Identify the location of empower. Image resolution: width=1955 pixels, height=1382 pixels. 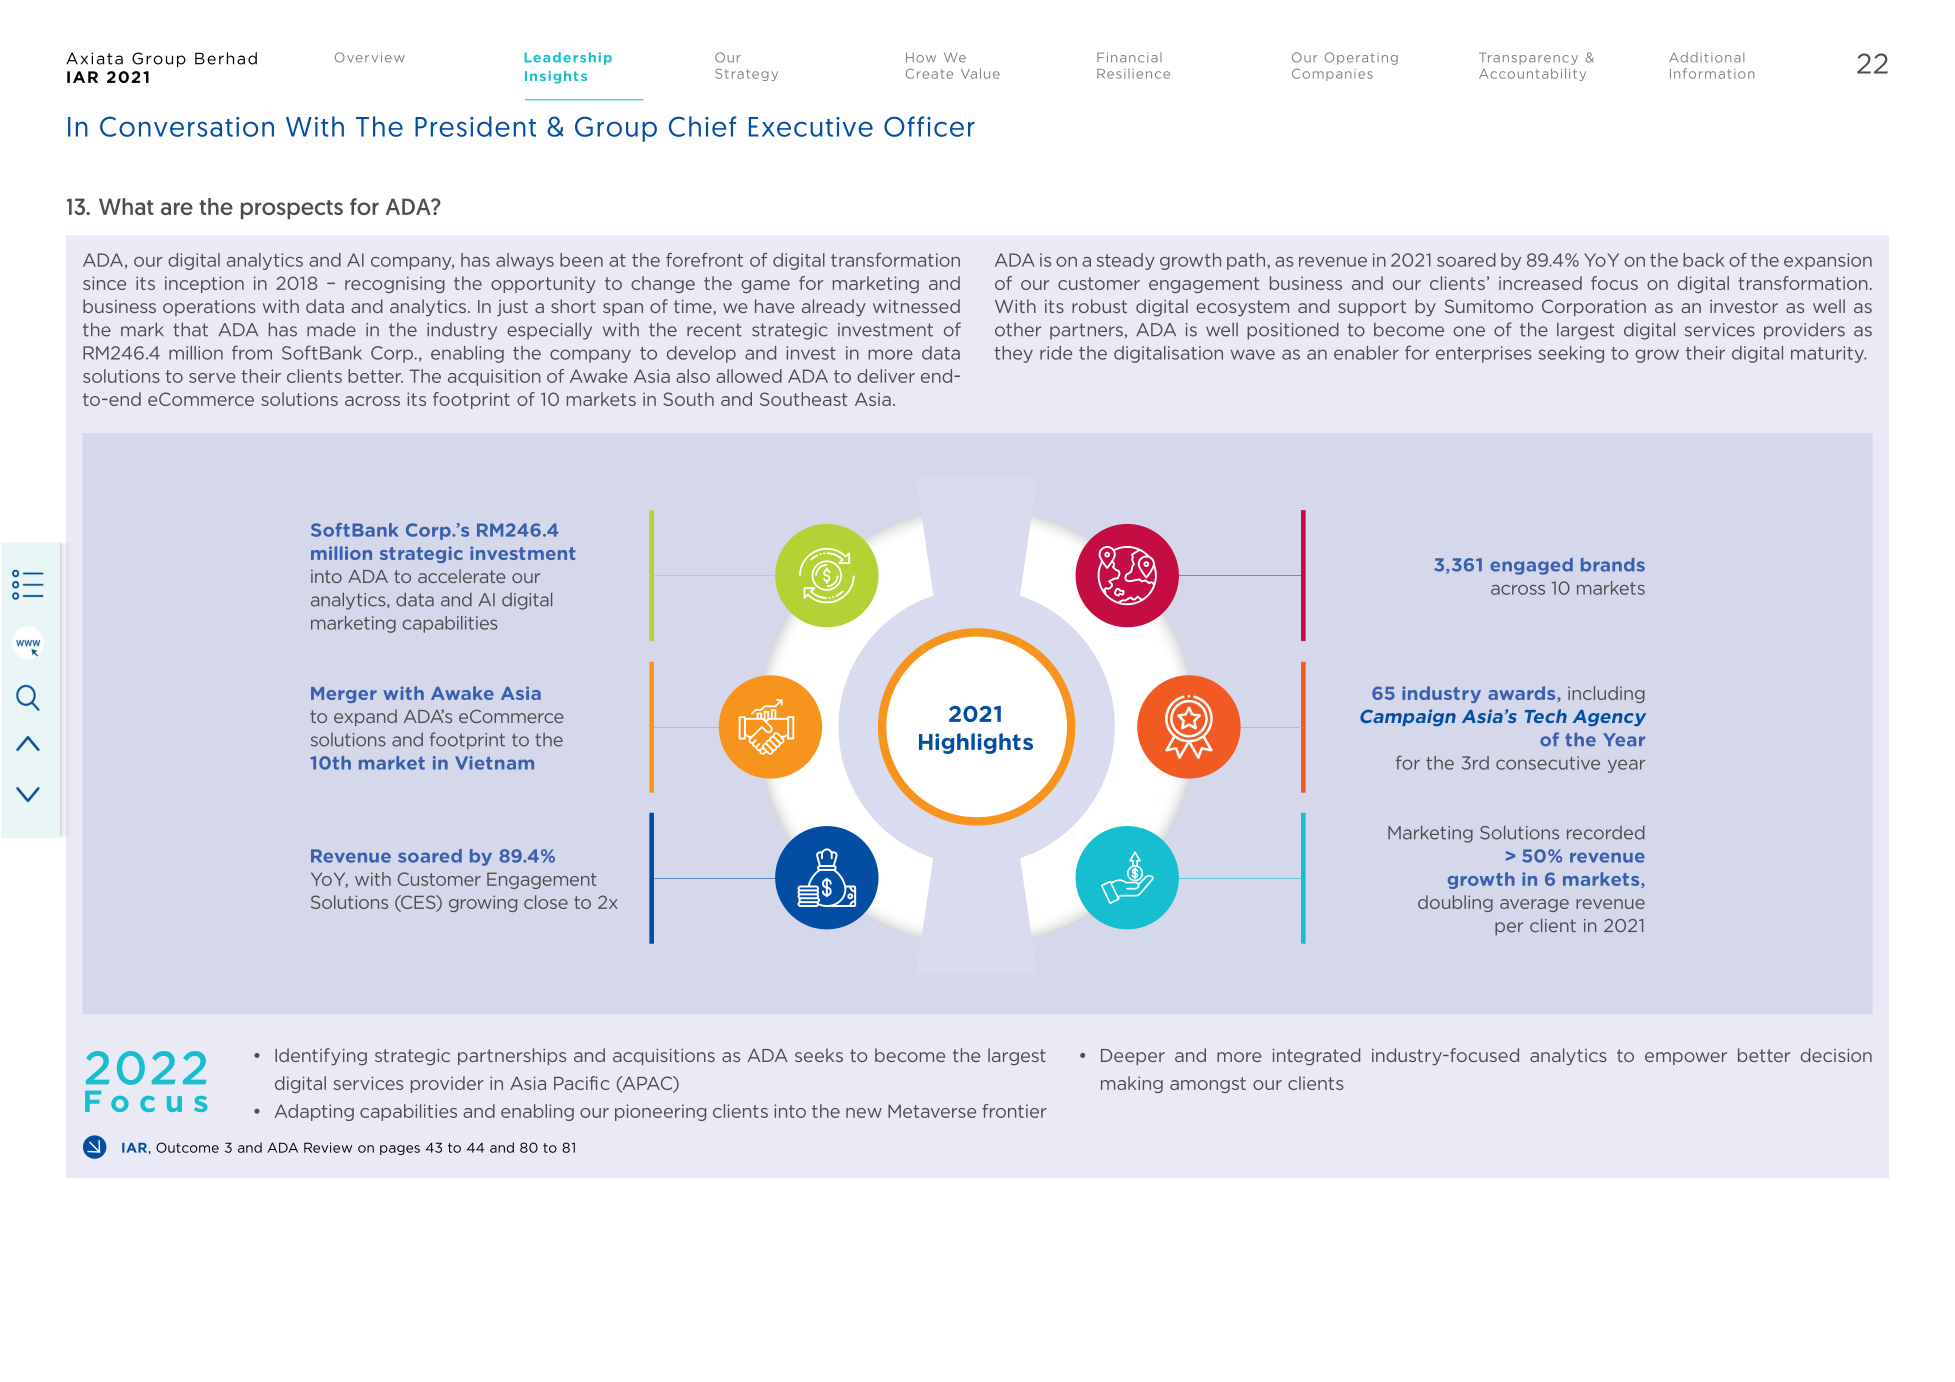
(1686, 1058).
